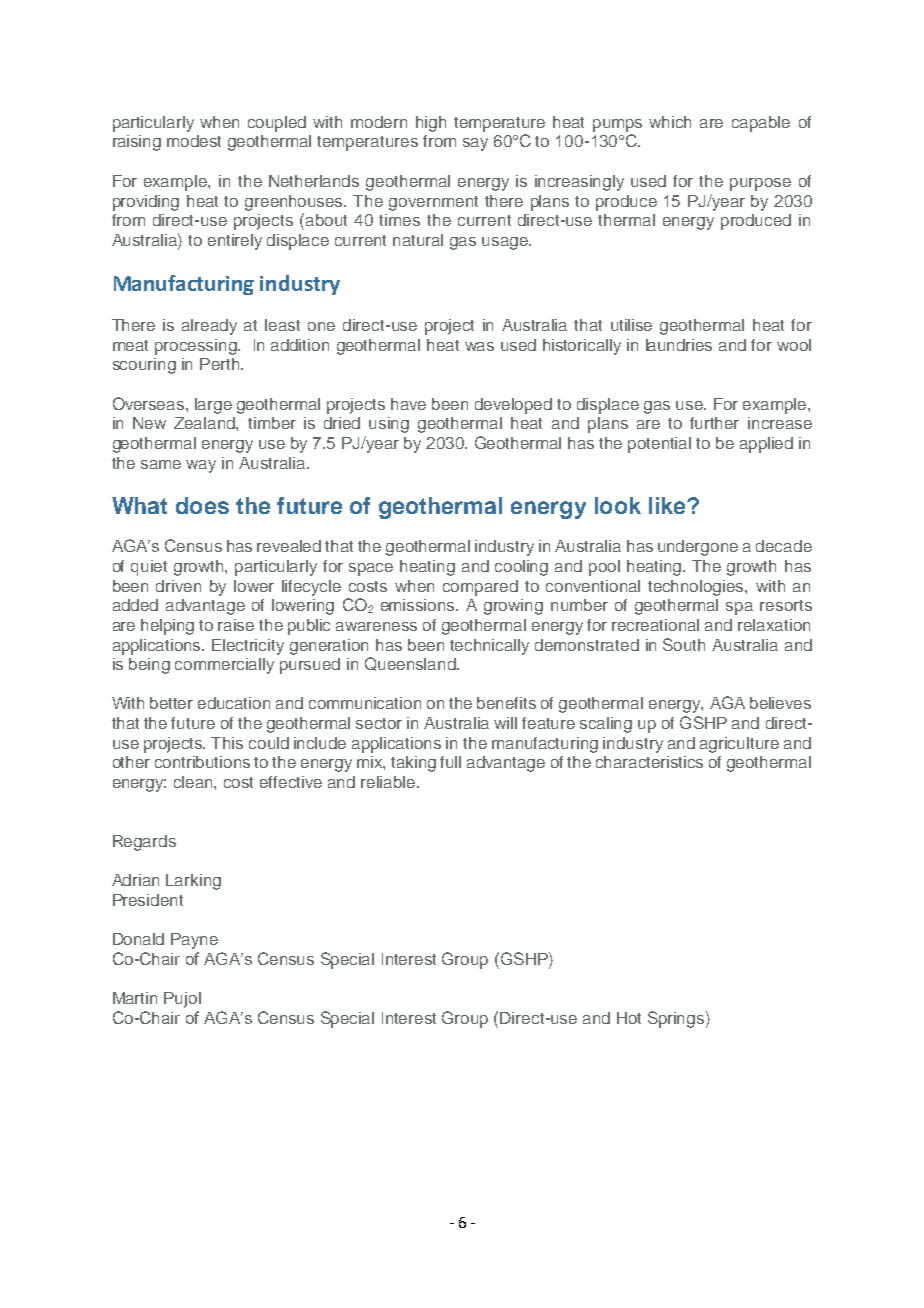 The image size is (924, 1308). Describe the element at coordinates (480, 588) in the screenshot. I see `compared` at that location.
